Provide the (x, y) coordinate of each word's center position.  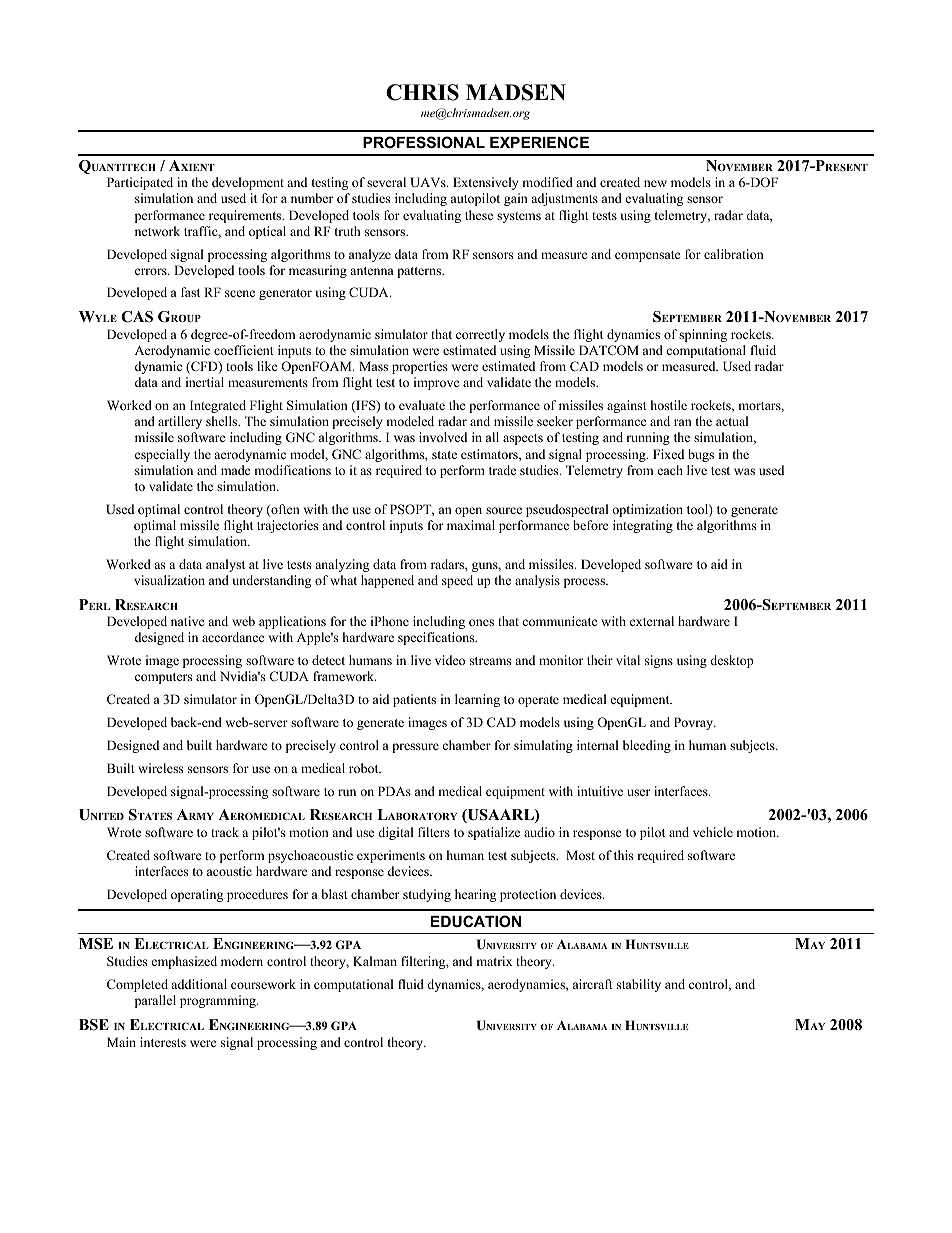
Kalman (375, 961)
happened (387, 581)
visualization (169, 580)
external (652, 621)
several (386, 182)
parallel (155, 1001)
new (655, 183)
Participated (140, 183)
